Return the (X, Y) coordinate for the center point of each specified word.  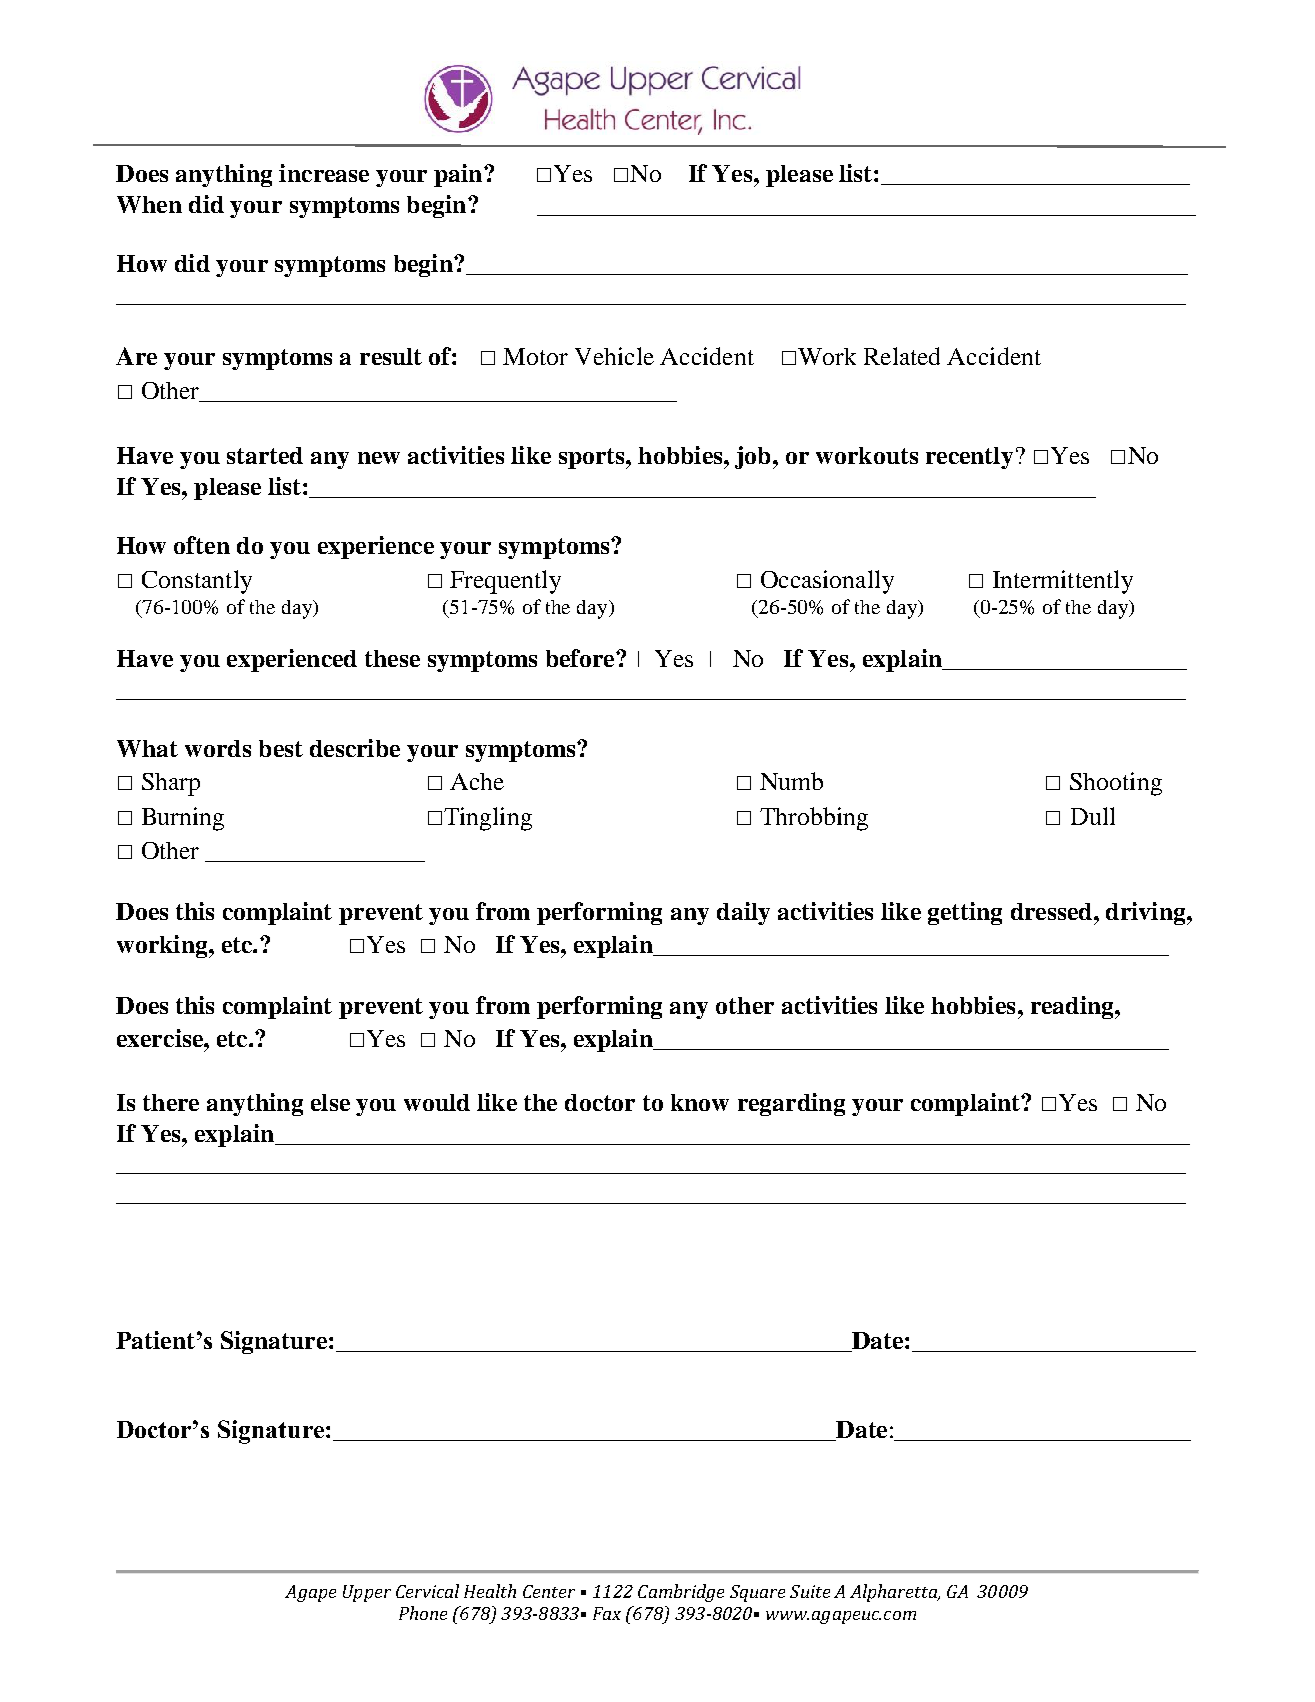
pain (459, 175)
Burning (183, 819)
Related (902, 356)
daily (743, 913)
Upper (367, 1593)
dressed (1051, 911)
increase (324, 173)
